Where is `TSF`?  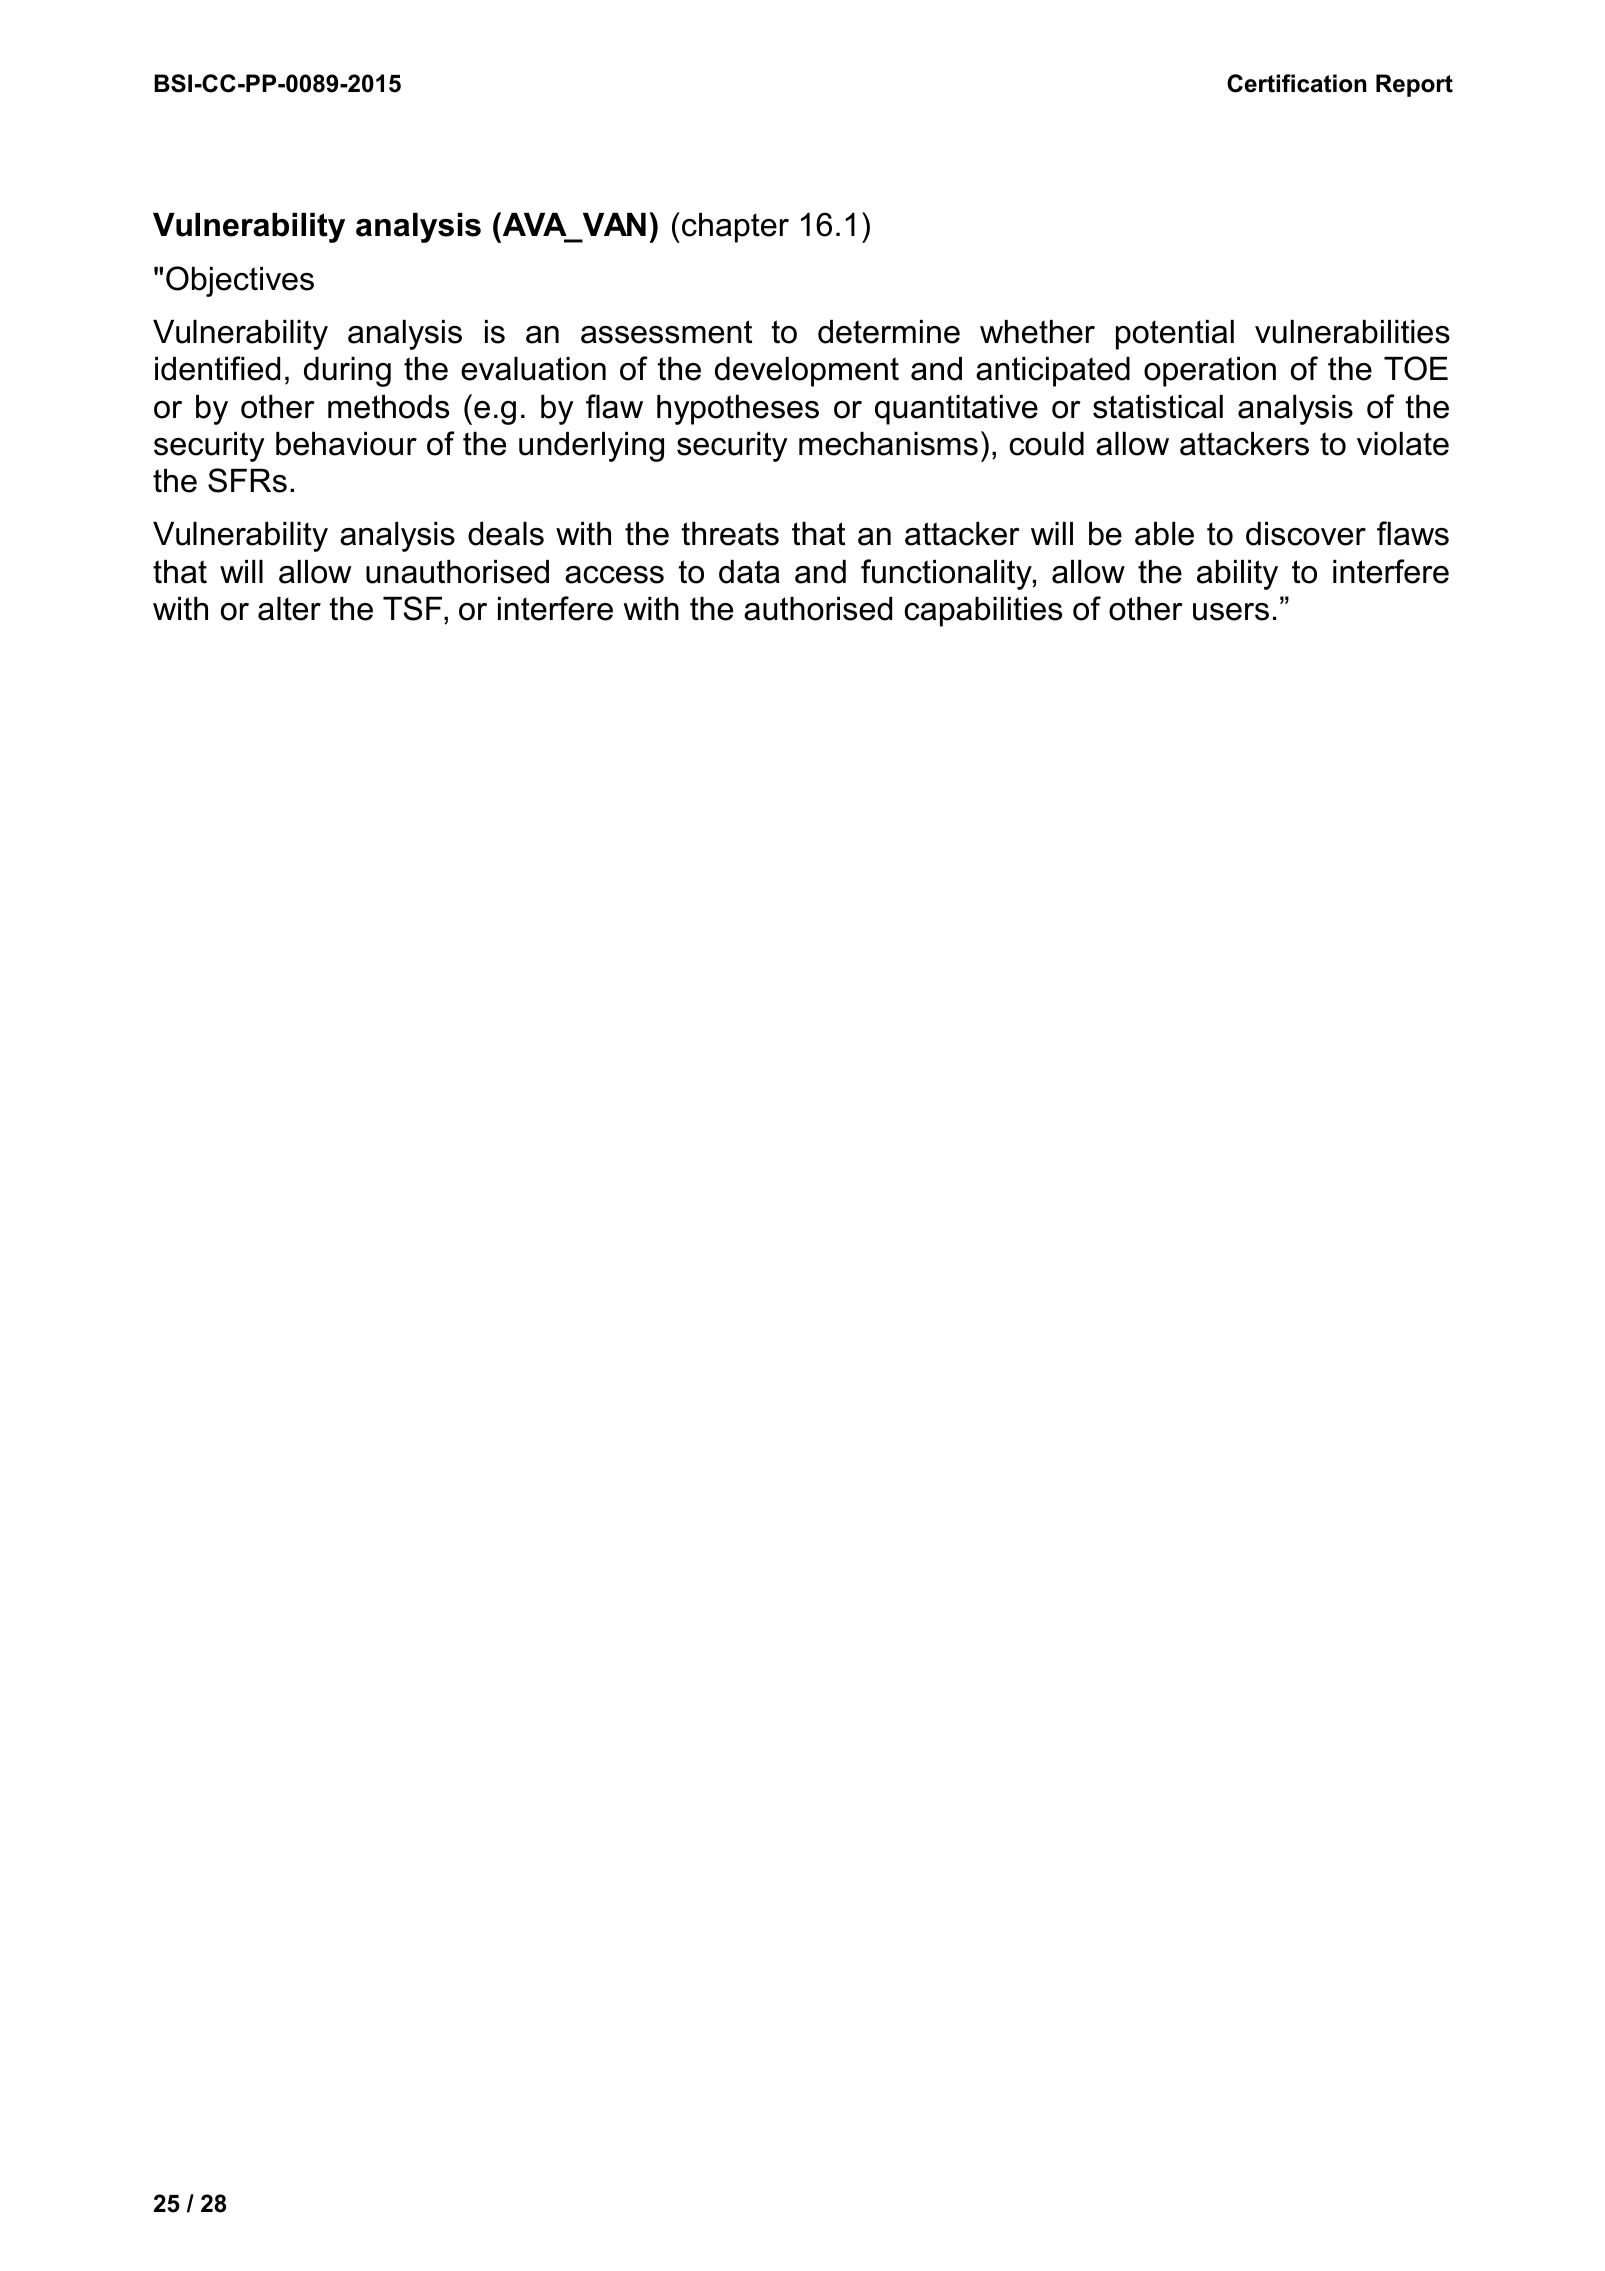 TSF is located at coordinates (414, 608).
